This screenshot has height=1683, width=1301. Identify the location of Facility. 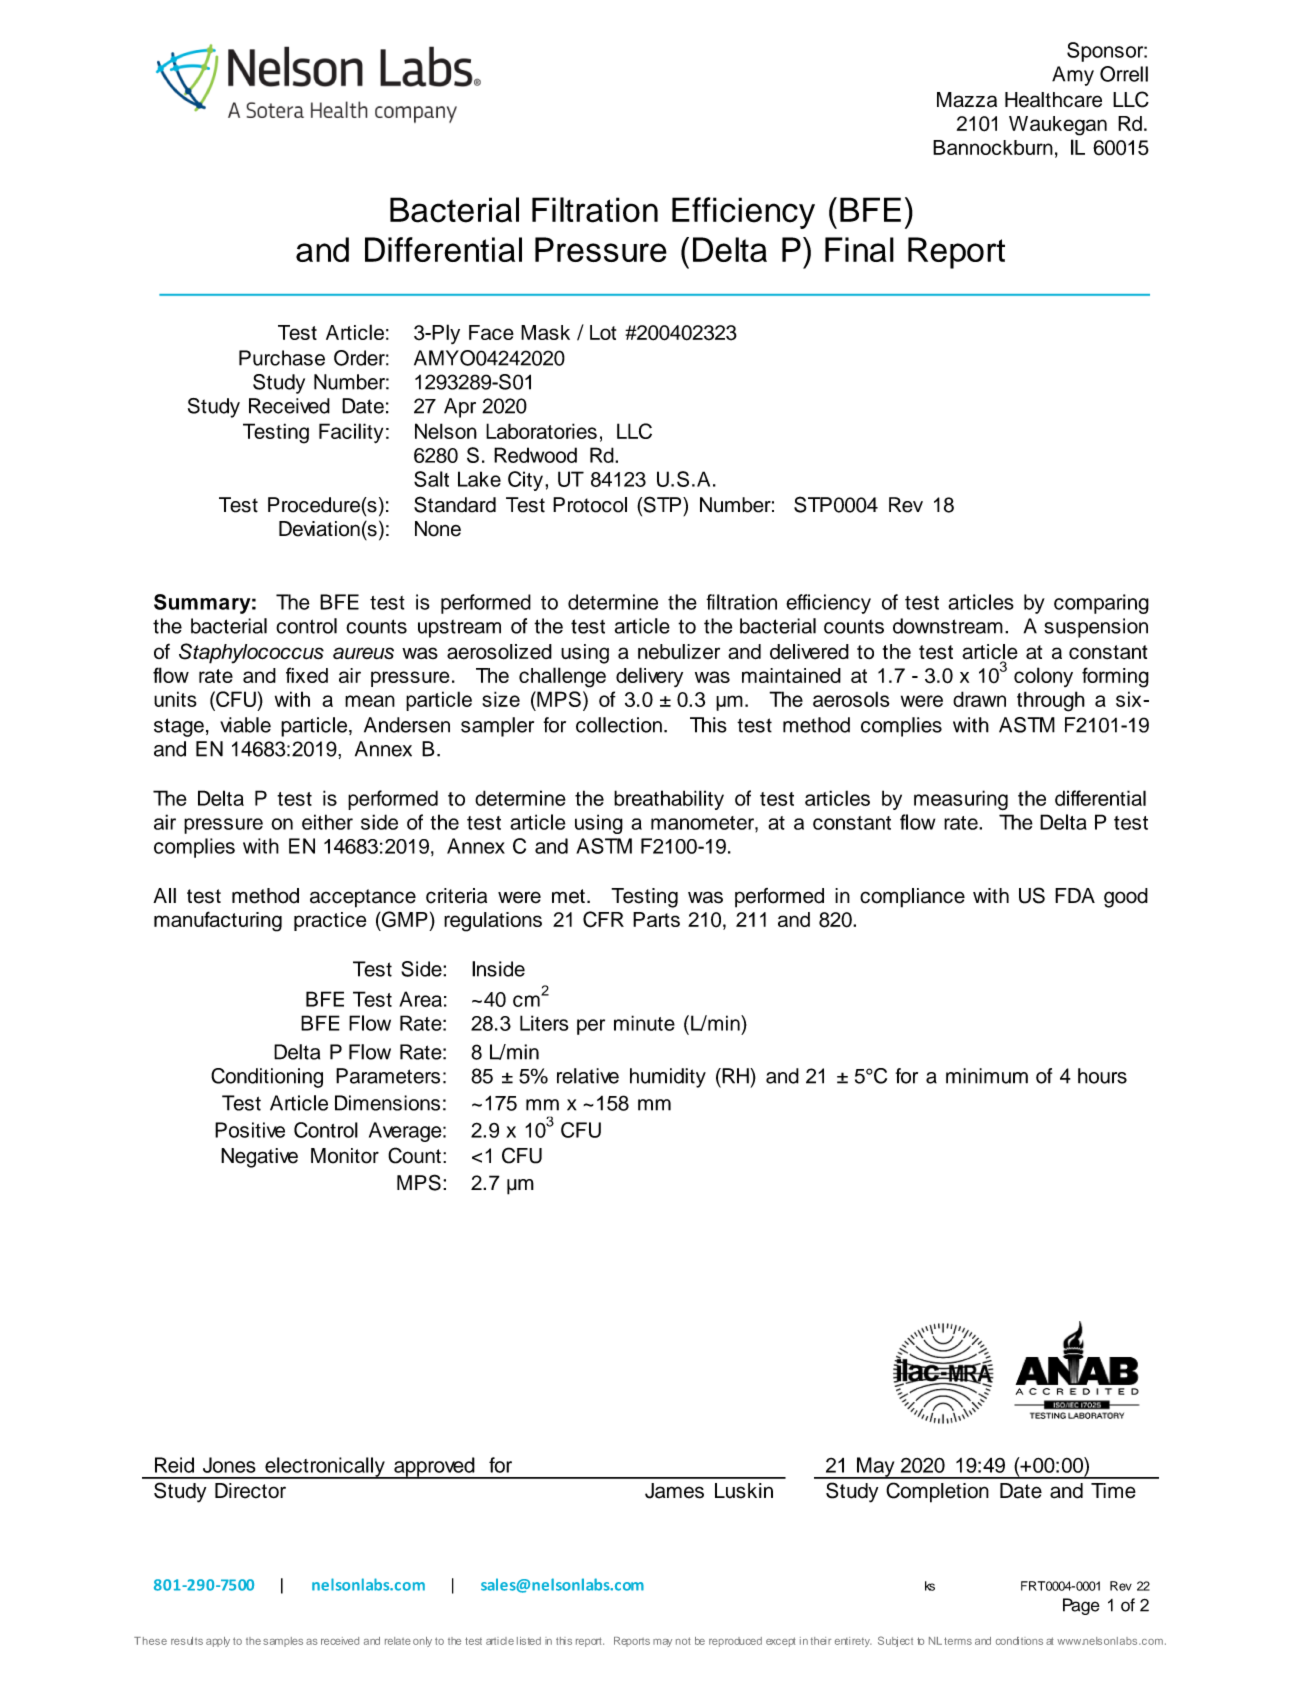
(351, 433).
